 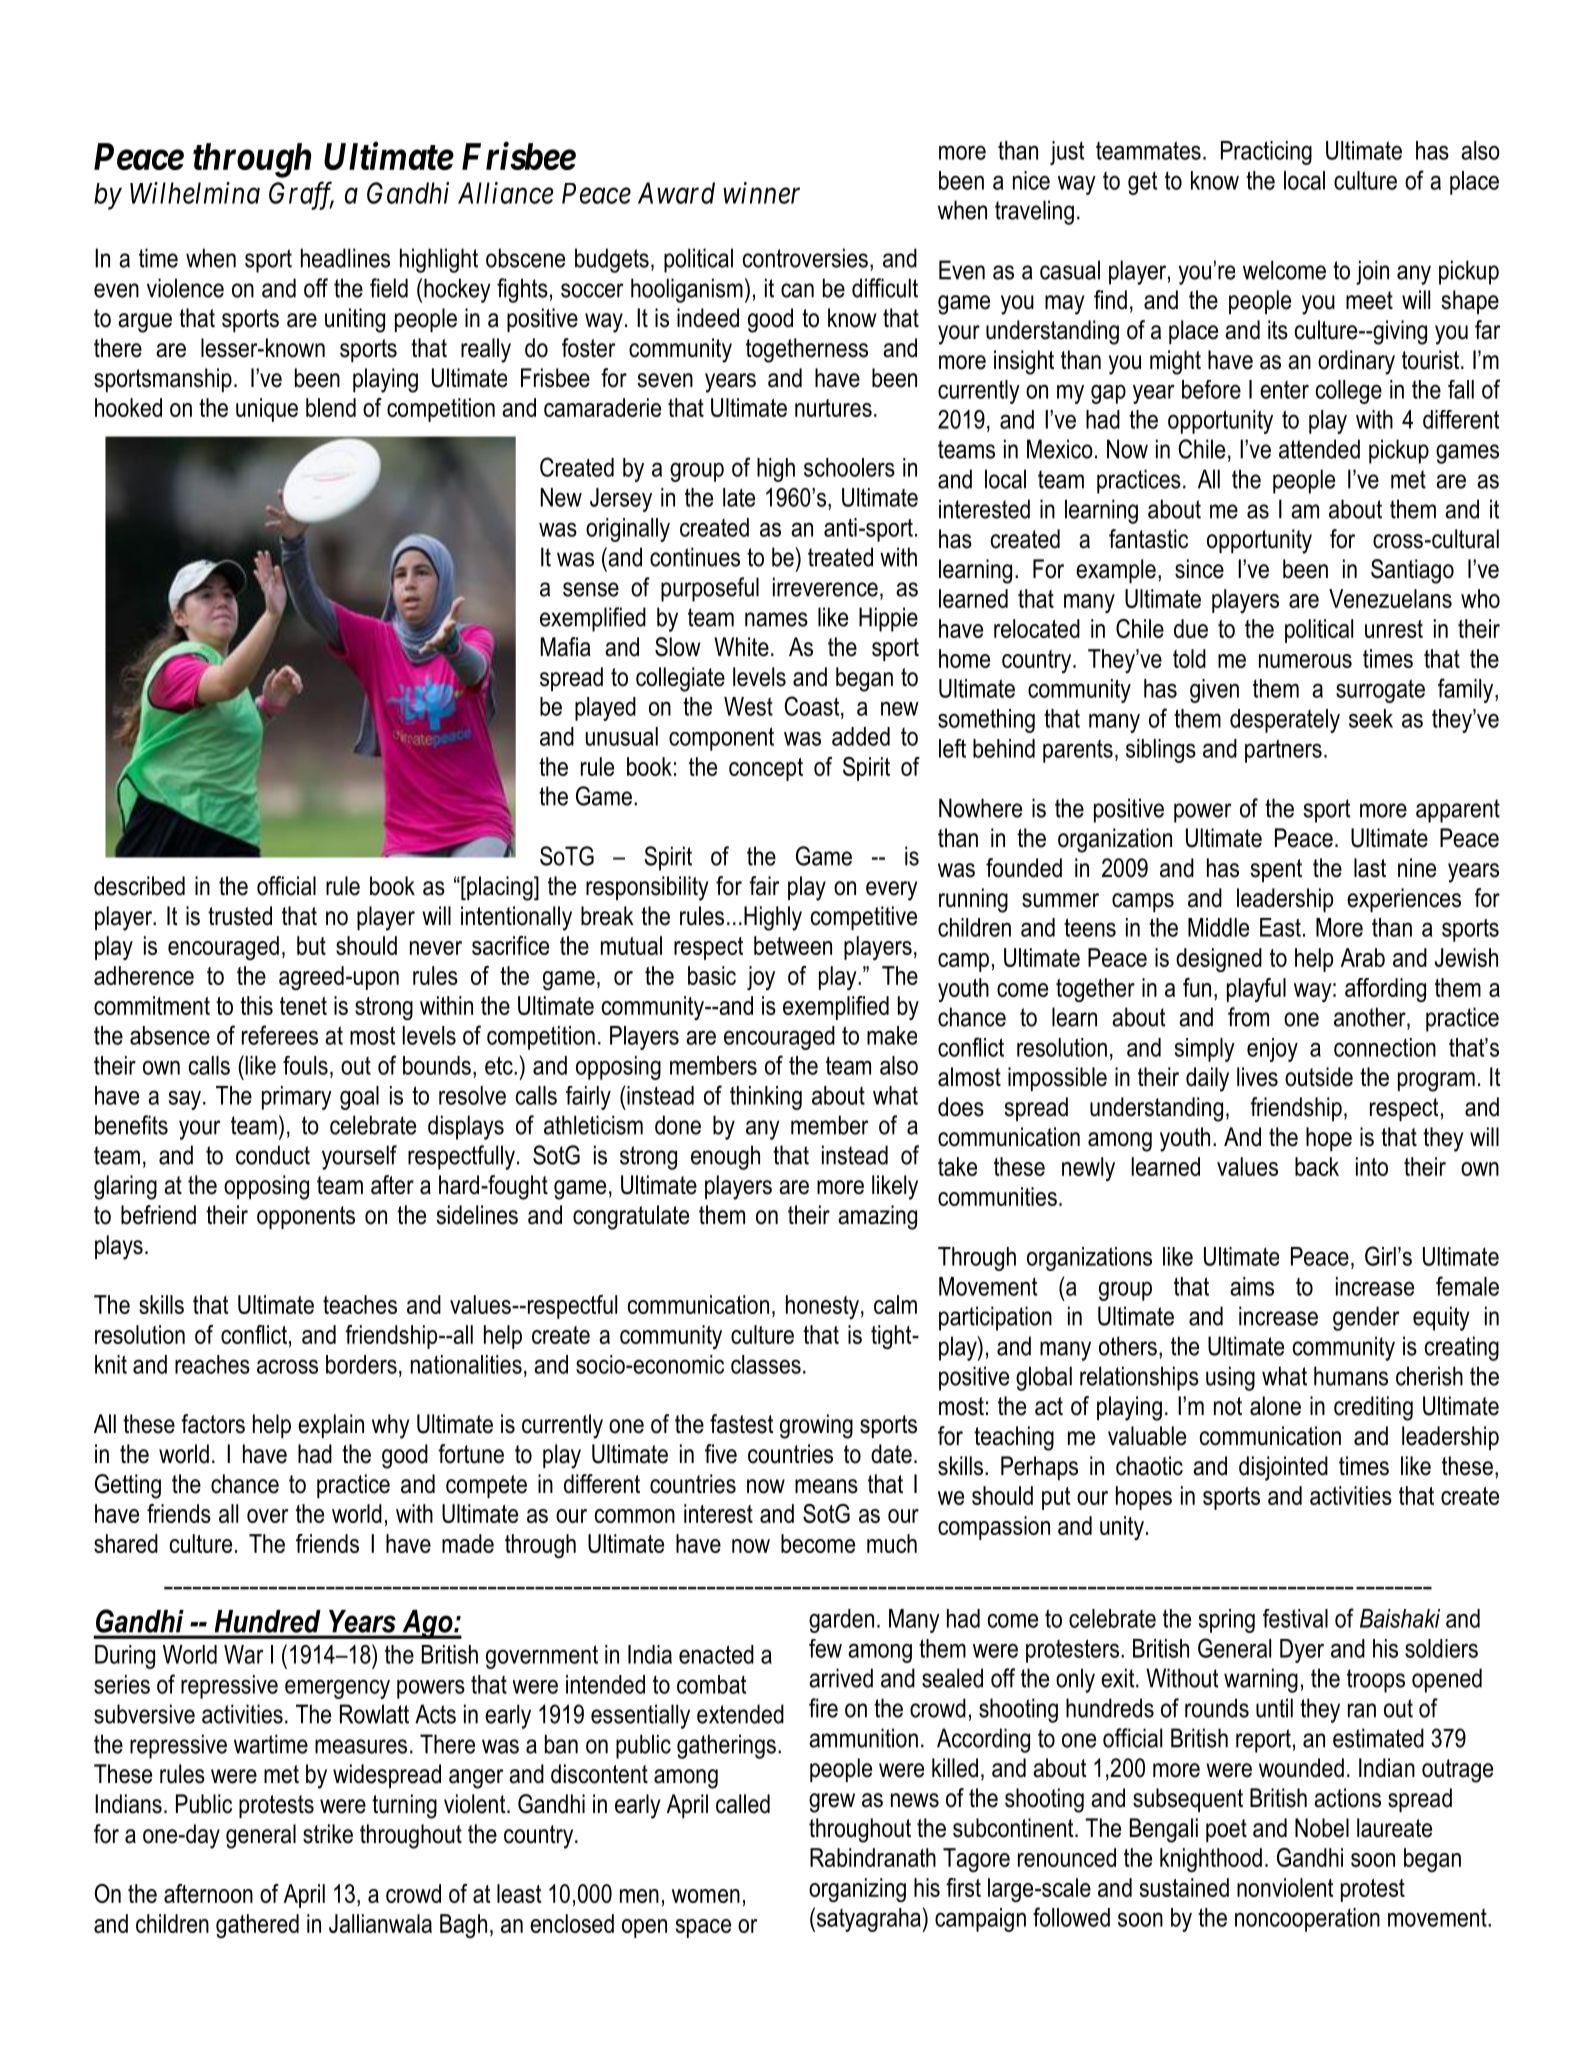 I want to click on explain, so click(x=331, y=1426).
